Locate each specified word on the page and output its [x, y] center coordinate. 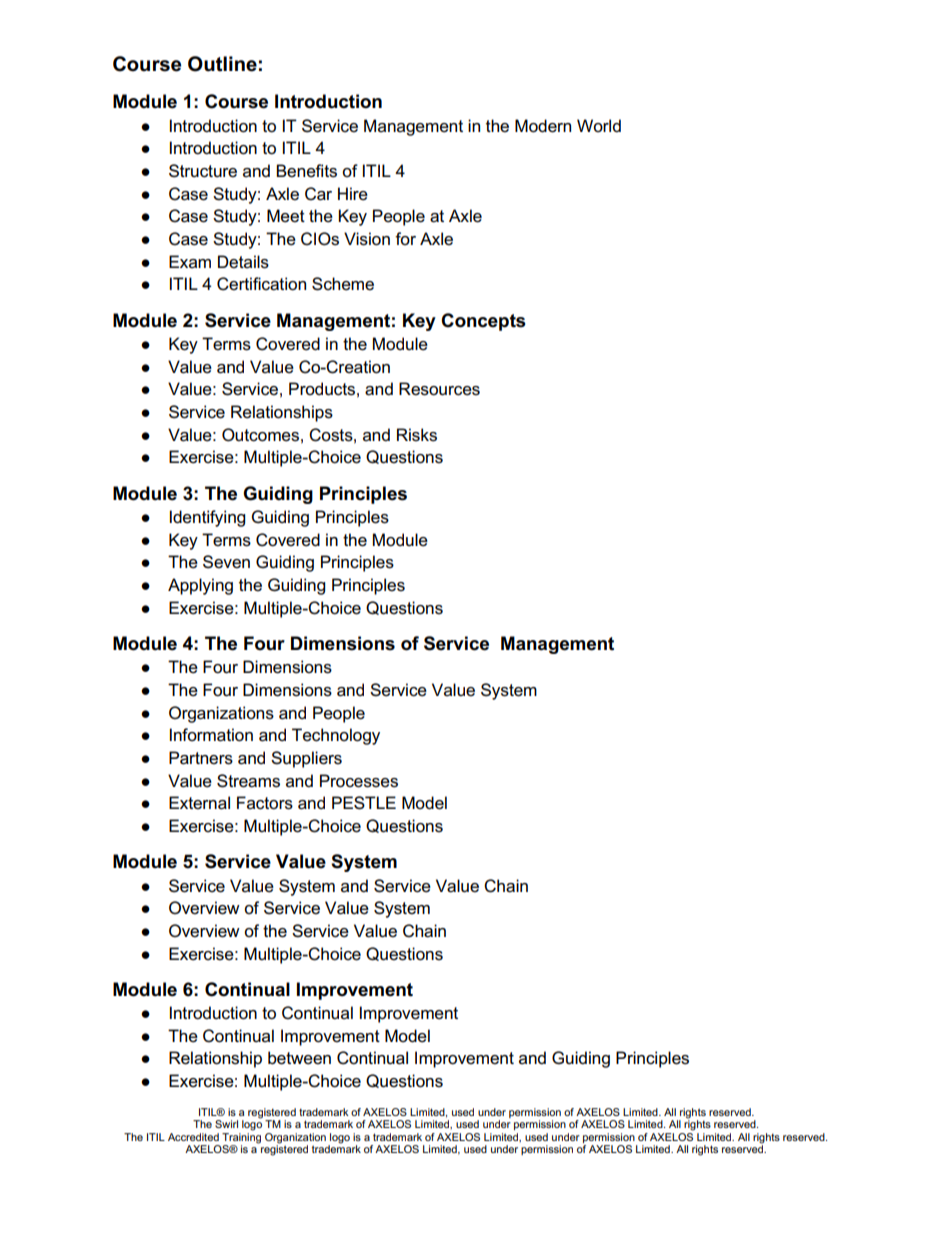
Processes [359, 781]
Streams [248, 781]
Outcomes [260, 435]
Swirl [226, 1124]
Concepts [483, 322]
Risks [417, 435]
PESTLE [364, 803]
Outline [222, 64]
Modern [543, 126]
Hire [353, 194]
